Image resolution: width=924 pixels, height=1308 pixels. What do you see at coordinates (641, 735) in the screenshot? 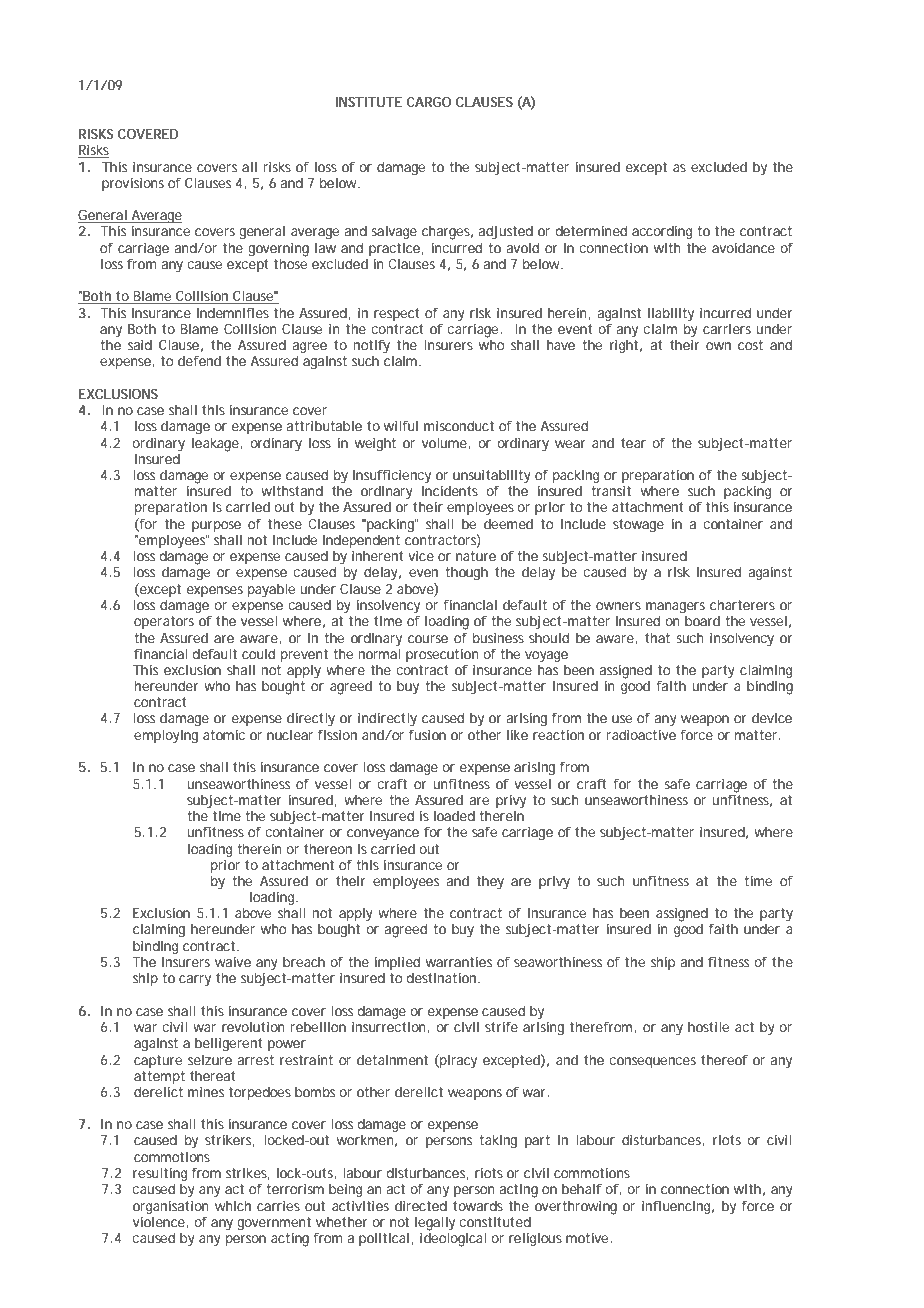
I see `radioactive` at bounding box center [641, 735].
